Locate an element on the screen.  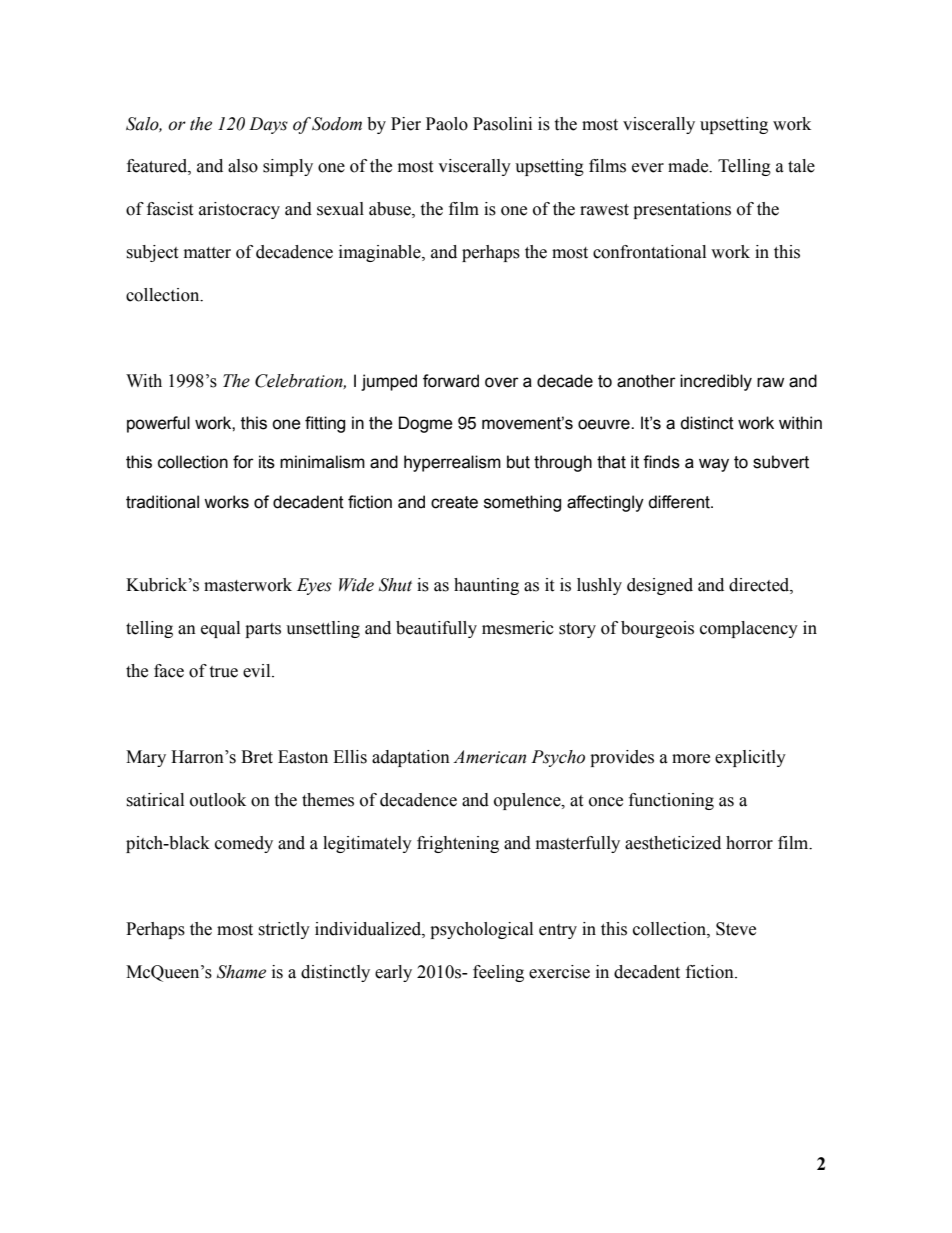
haunting is located at coordinates (486, 586).
